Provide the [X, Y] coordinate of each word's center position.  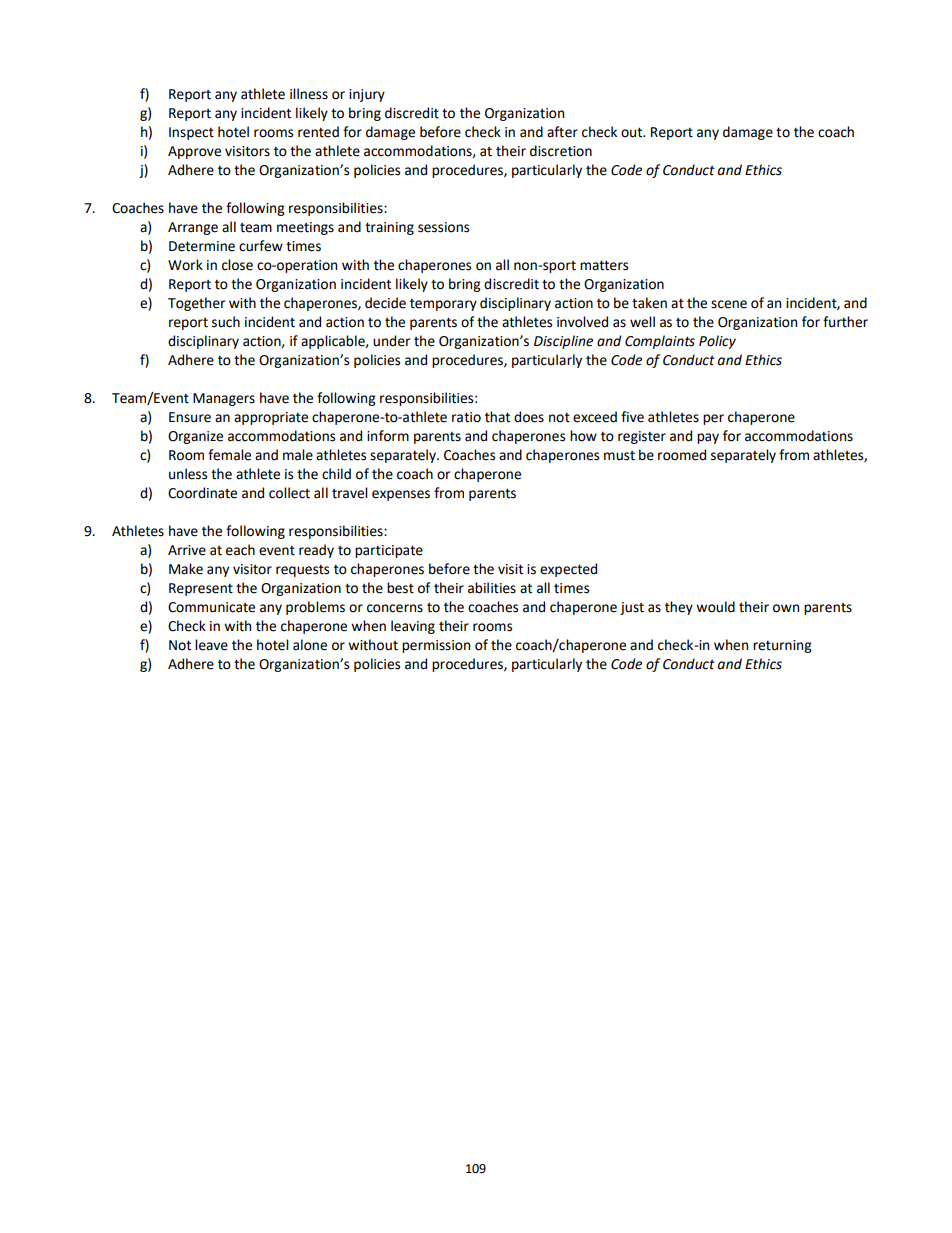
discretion [561, 151]
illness [309, 94]
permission [436, 646]
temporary [443, 304]
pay [708, 438]
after [562, 132]
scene [729, 304]
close [237, 265]
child [336, 474]
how [583, 436]
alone [310, 645]
